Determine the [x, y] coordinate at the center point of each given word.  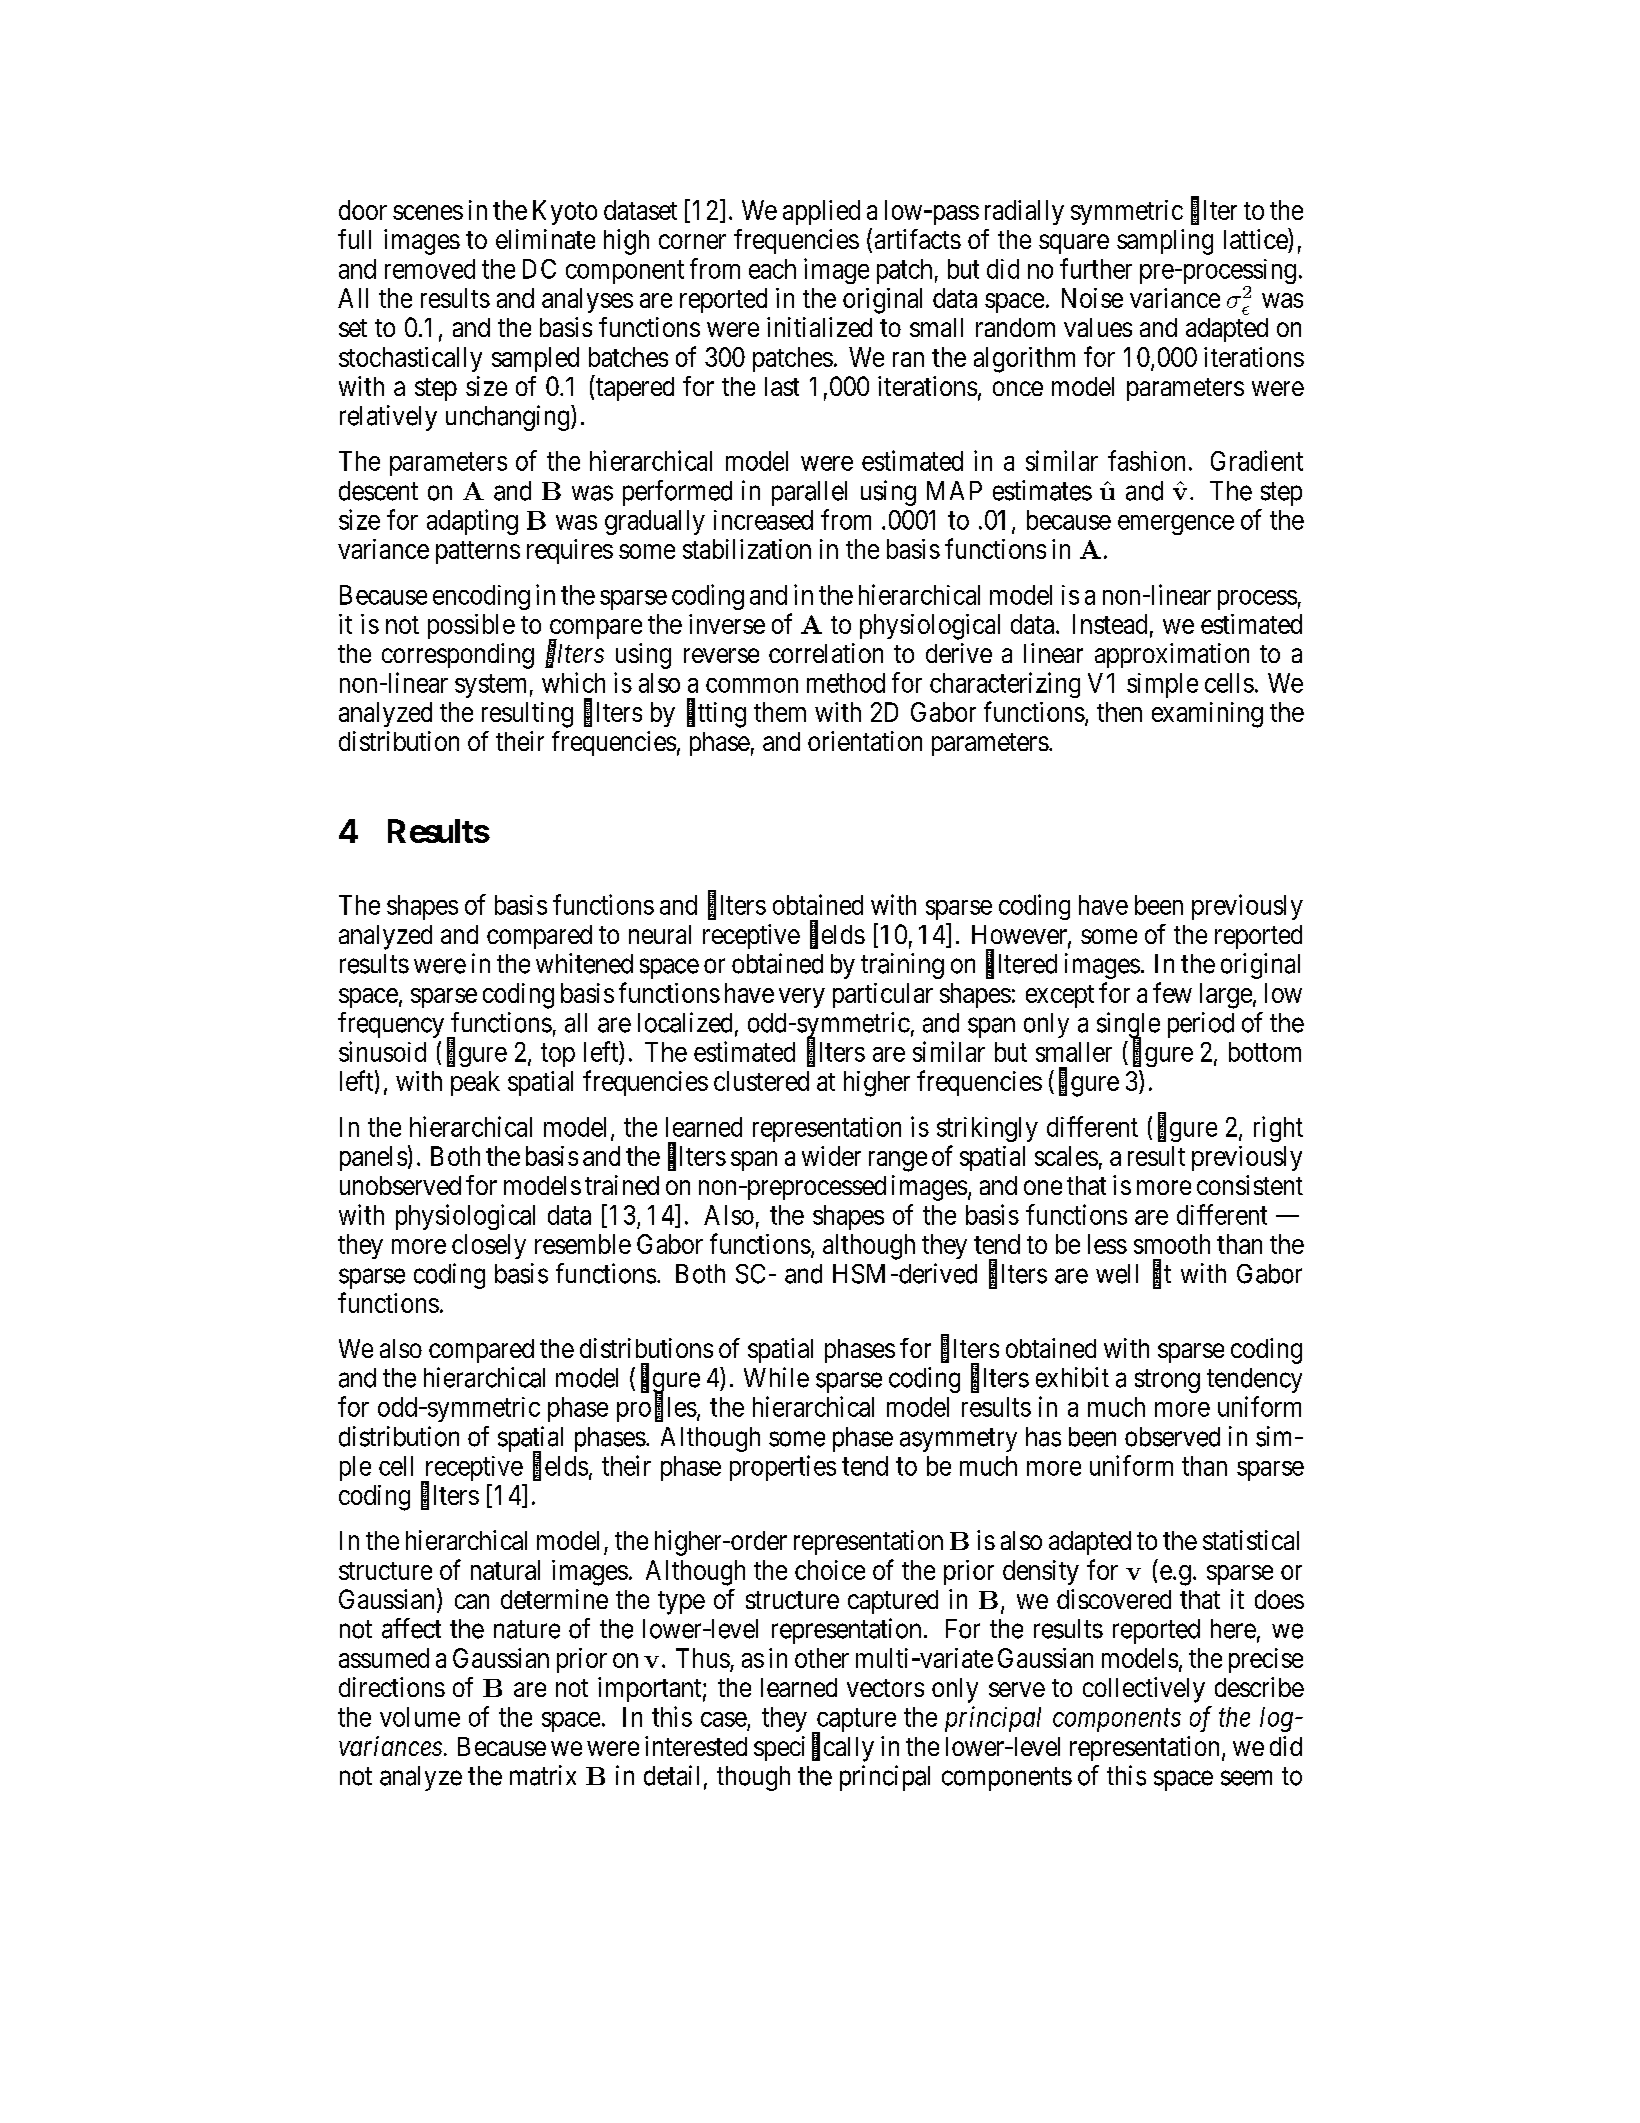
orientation [865, 741]
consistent [1250, 1185]
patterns [478, 552]
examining [1207, 715]
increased [763, 520]
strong [1167, 1381]
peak [475, 1083]
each [772, 269]
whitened [584, 963]
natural [505, 1570]
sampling [1165, 242]
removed [430, 269]
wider [831, 1156]
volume [420, 1717]
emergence [1176, 525]
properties [783, 1468]
